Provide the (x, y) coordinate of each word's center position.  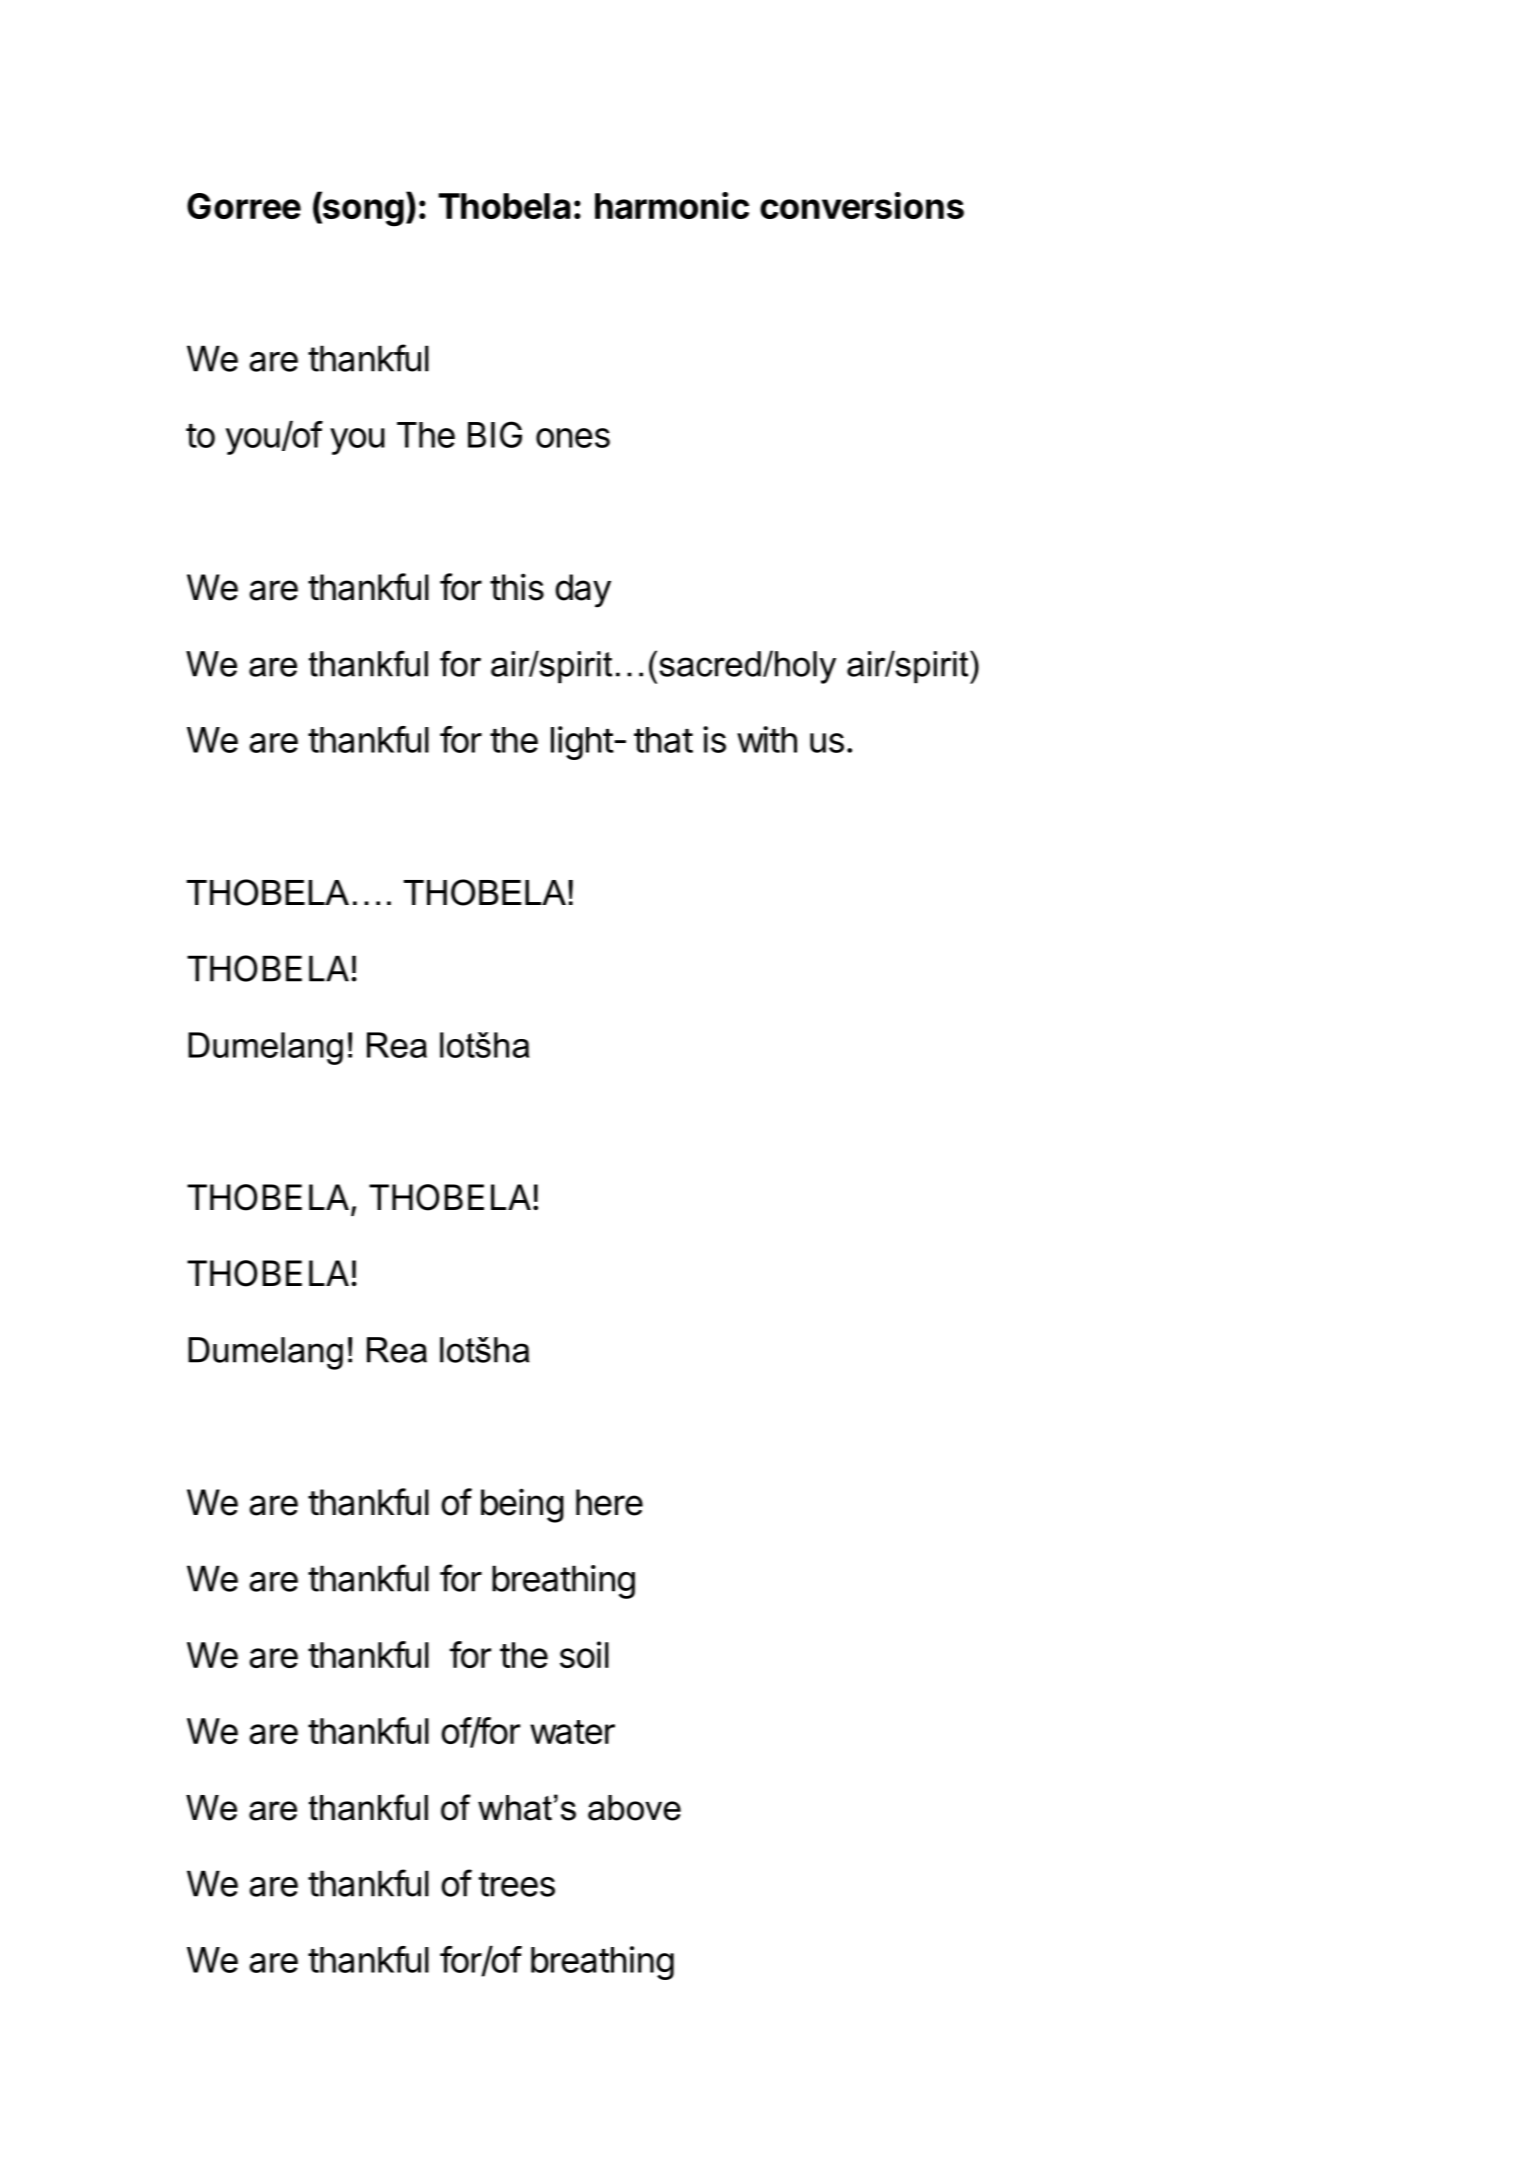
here (609, 1502)
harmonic (672, 205)
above (634, 1808)
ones (573, 438)
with (767, 739)
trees (517, 1884)
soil (584, 1654)
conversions (862, 205)
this (517, 587)
